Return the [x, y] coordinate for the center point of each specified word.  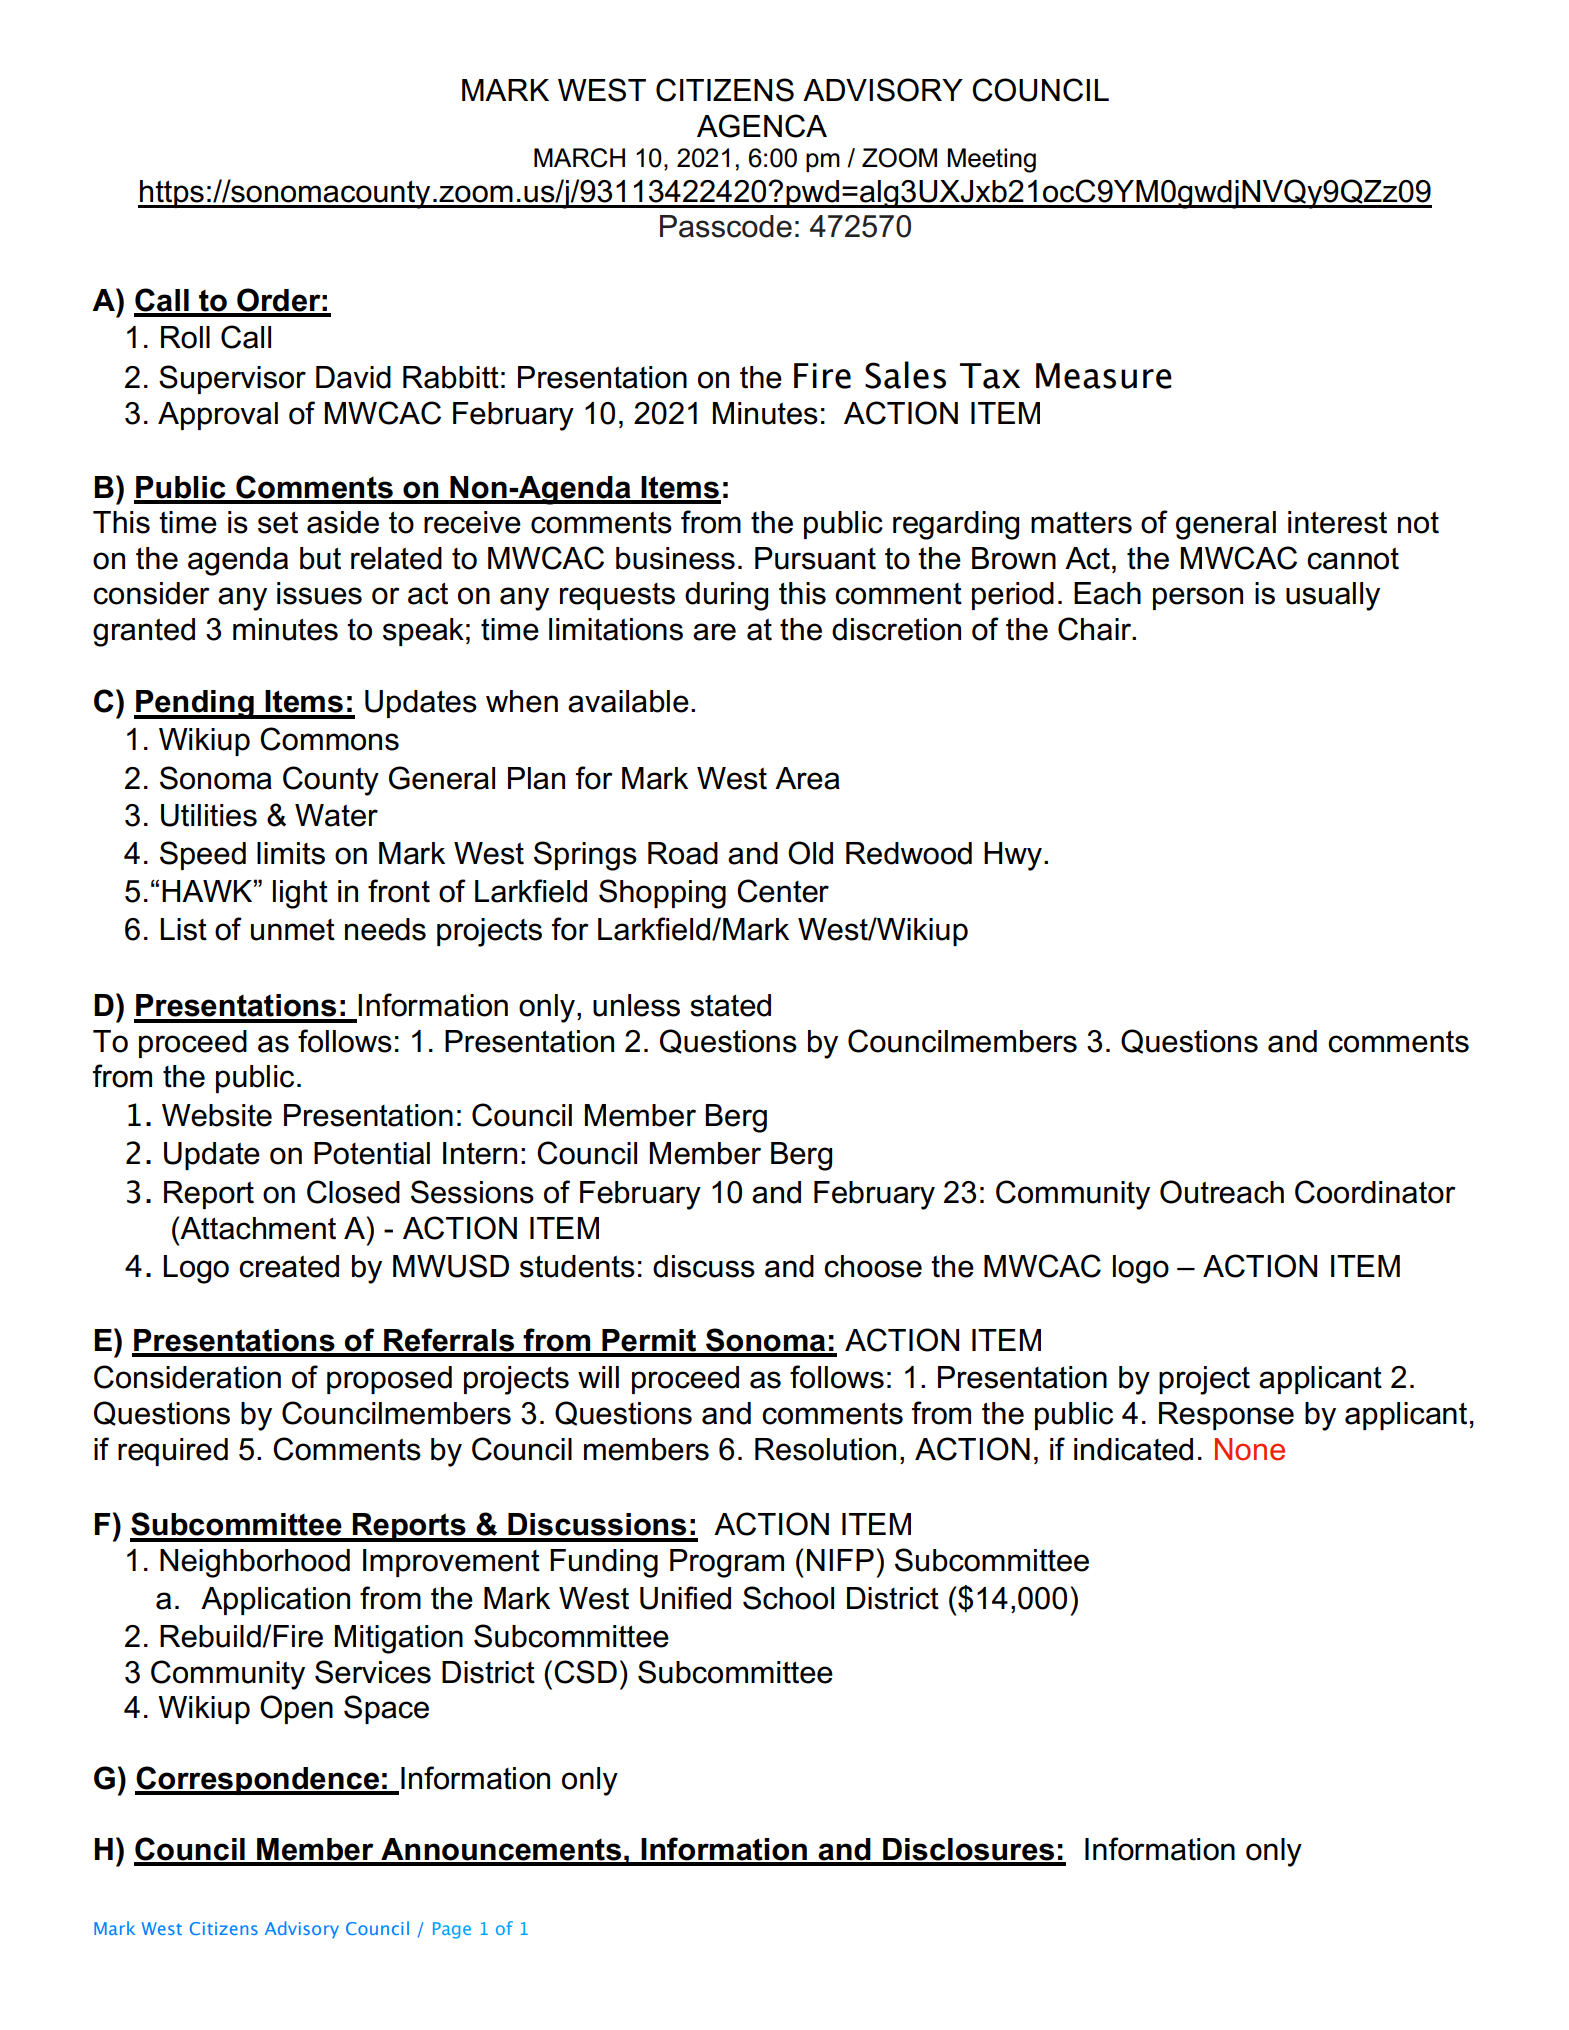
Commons [329, 739]
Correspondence [258, 1780]
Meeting [991, 160]
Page [452, 1930]
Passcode [726, 226]
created [289, 1266]
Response [1226, 1416]
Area [807, 778]
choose [873, 1266]
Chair [1096, 629]
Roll [185, 337]
